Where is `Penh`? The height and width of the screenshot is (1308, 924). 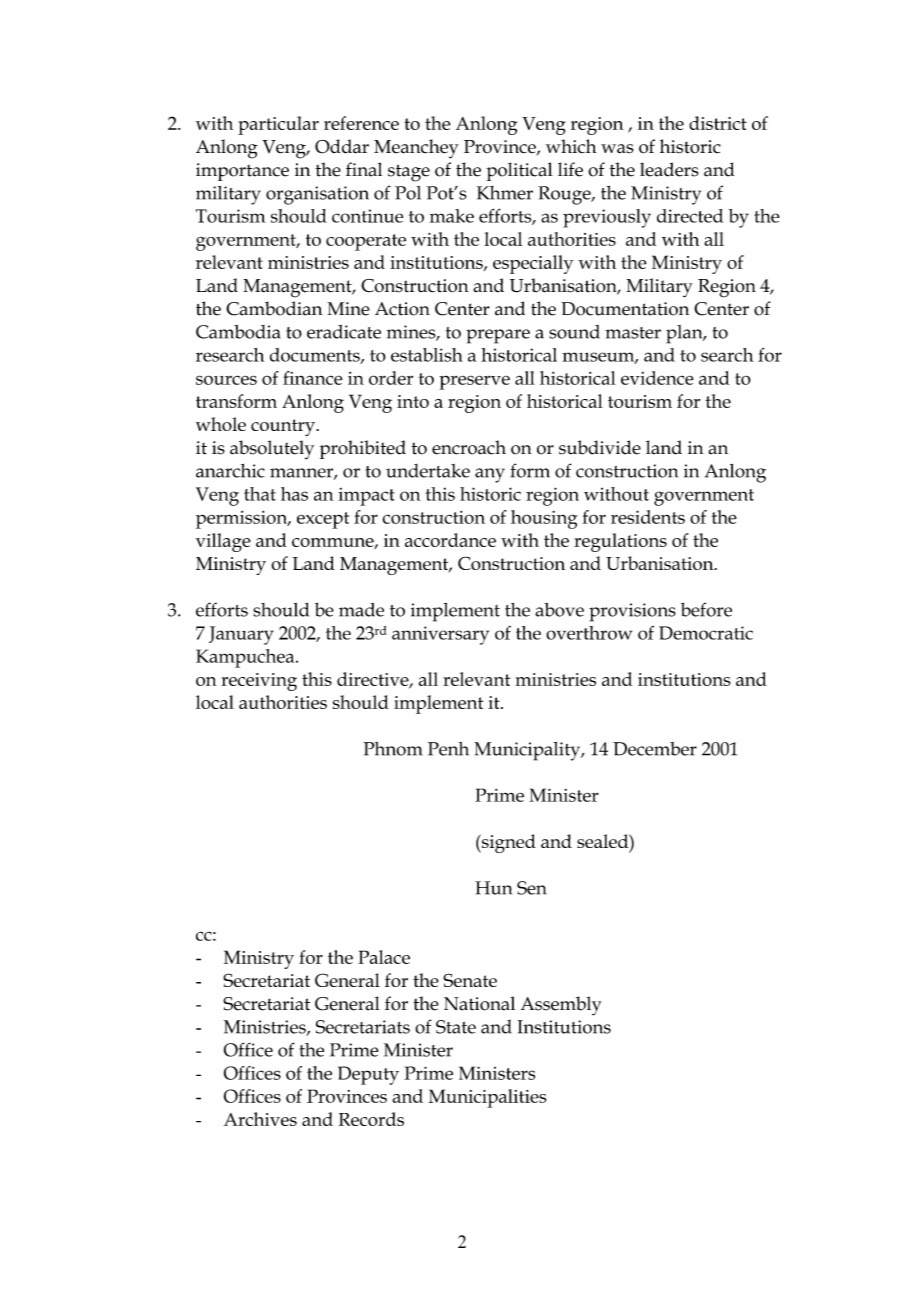 Penh is located at coordinates (448, 749).
